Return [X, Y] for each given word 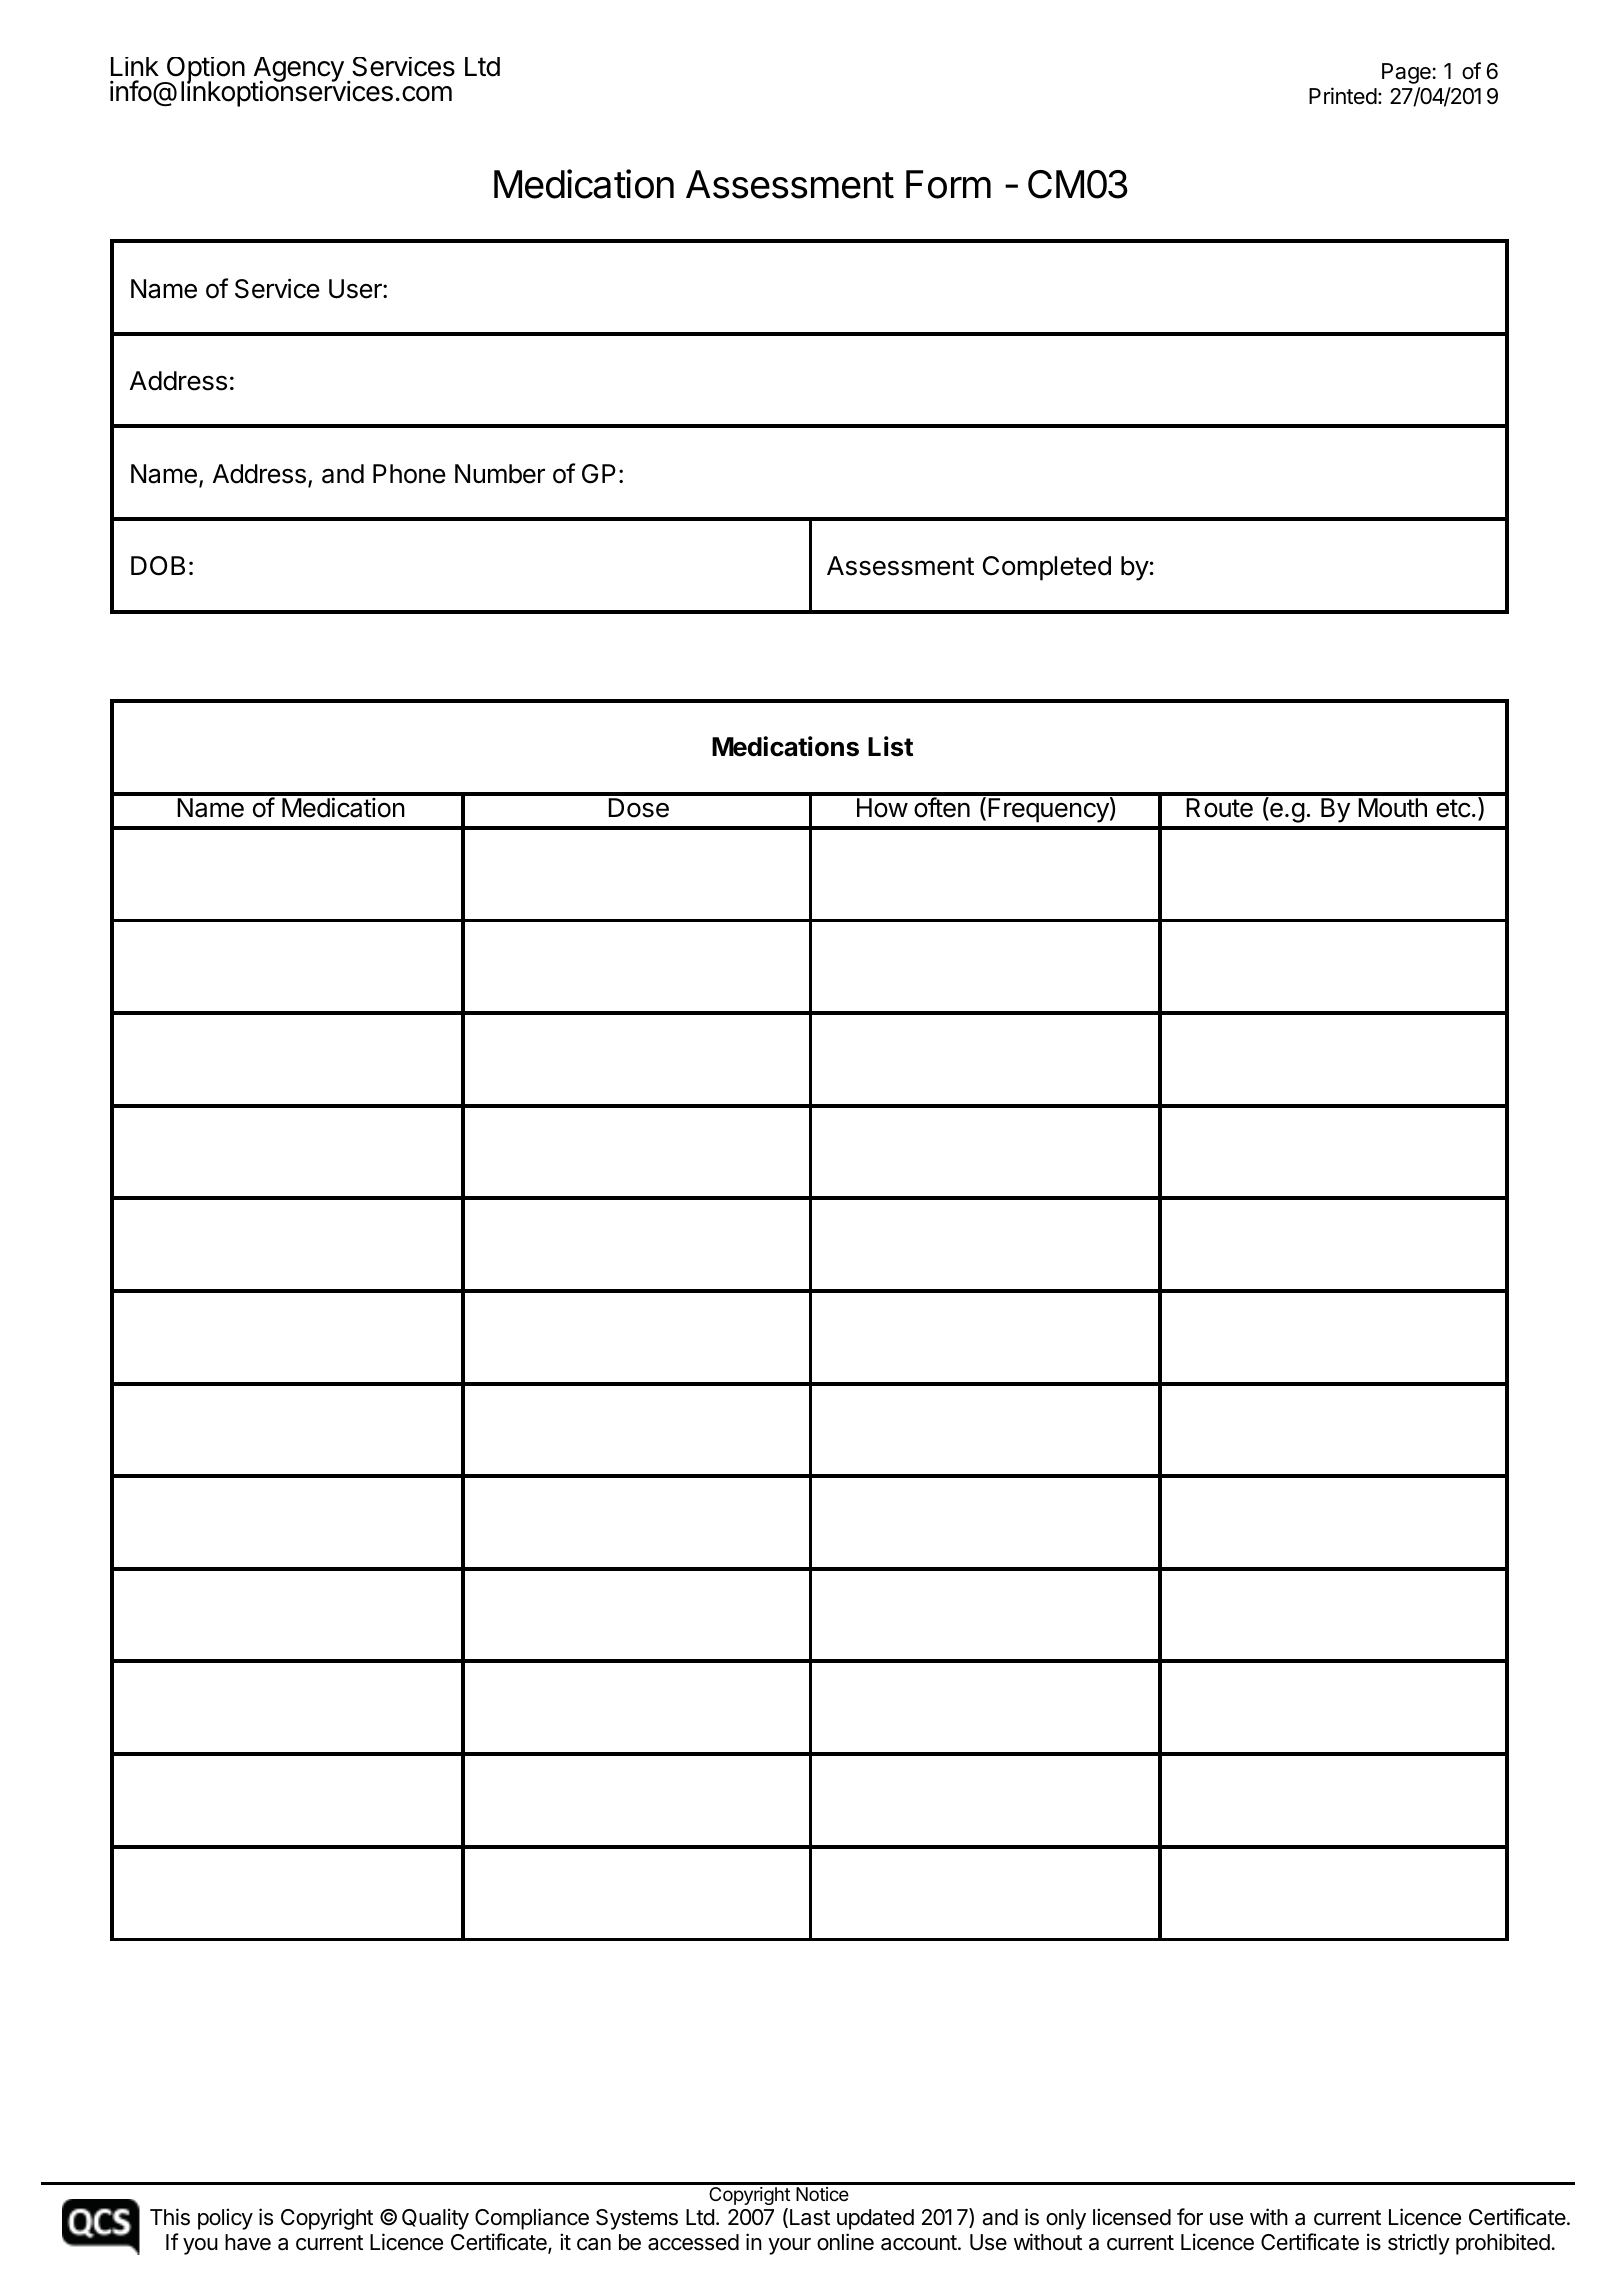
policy [225, 2219]
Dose [639, 808]
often [942, 807]
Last [810, 2217]
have [248, 2242]
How [882, 808]
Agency [298, 71]
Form [948, 184]
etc [1453, 808]
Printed [1343, 96]
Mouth [1392, 808]
